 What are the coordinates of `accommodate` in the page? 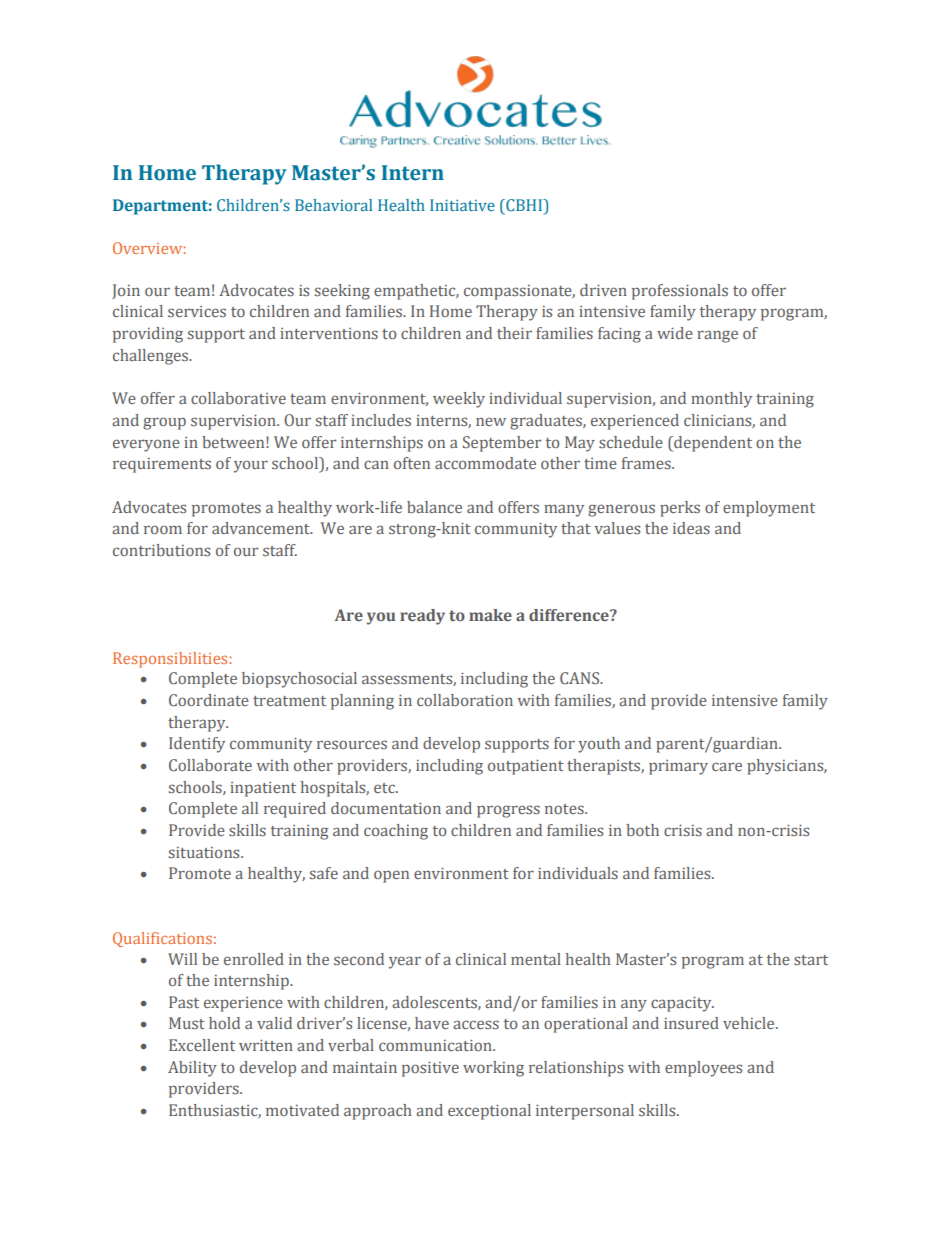 It's located at (485, 463).
